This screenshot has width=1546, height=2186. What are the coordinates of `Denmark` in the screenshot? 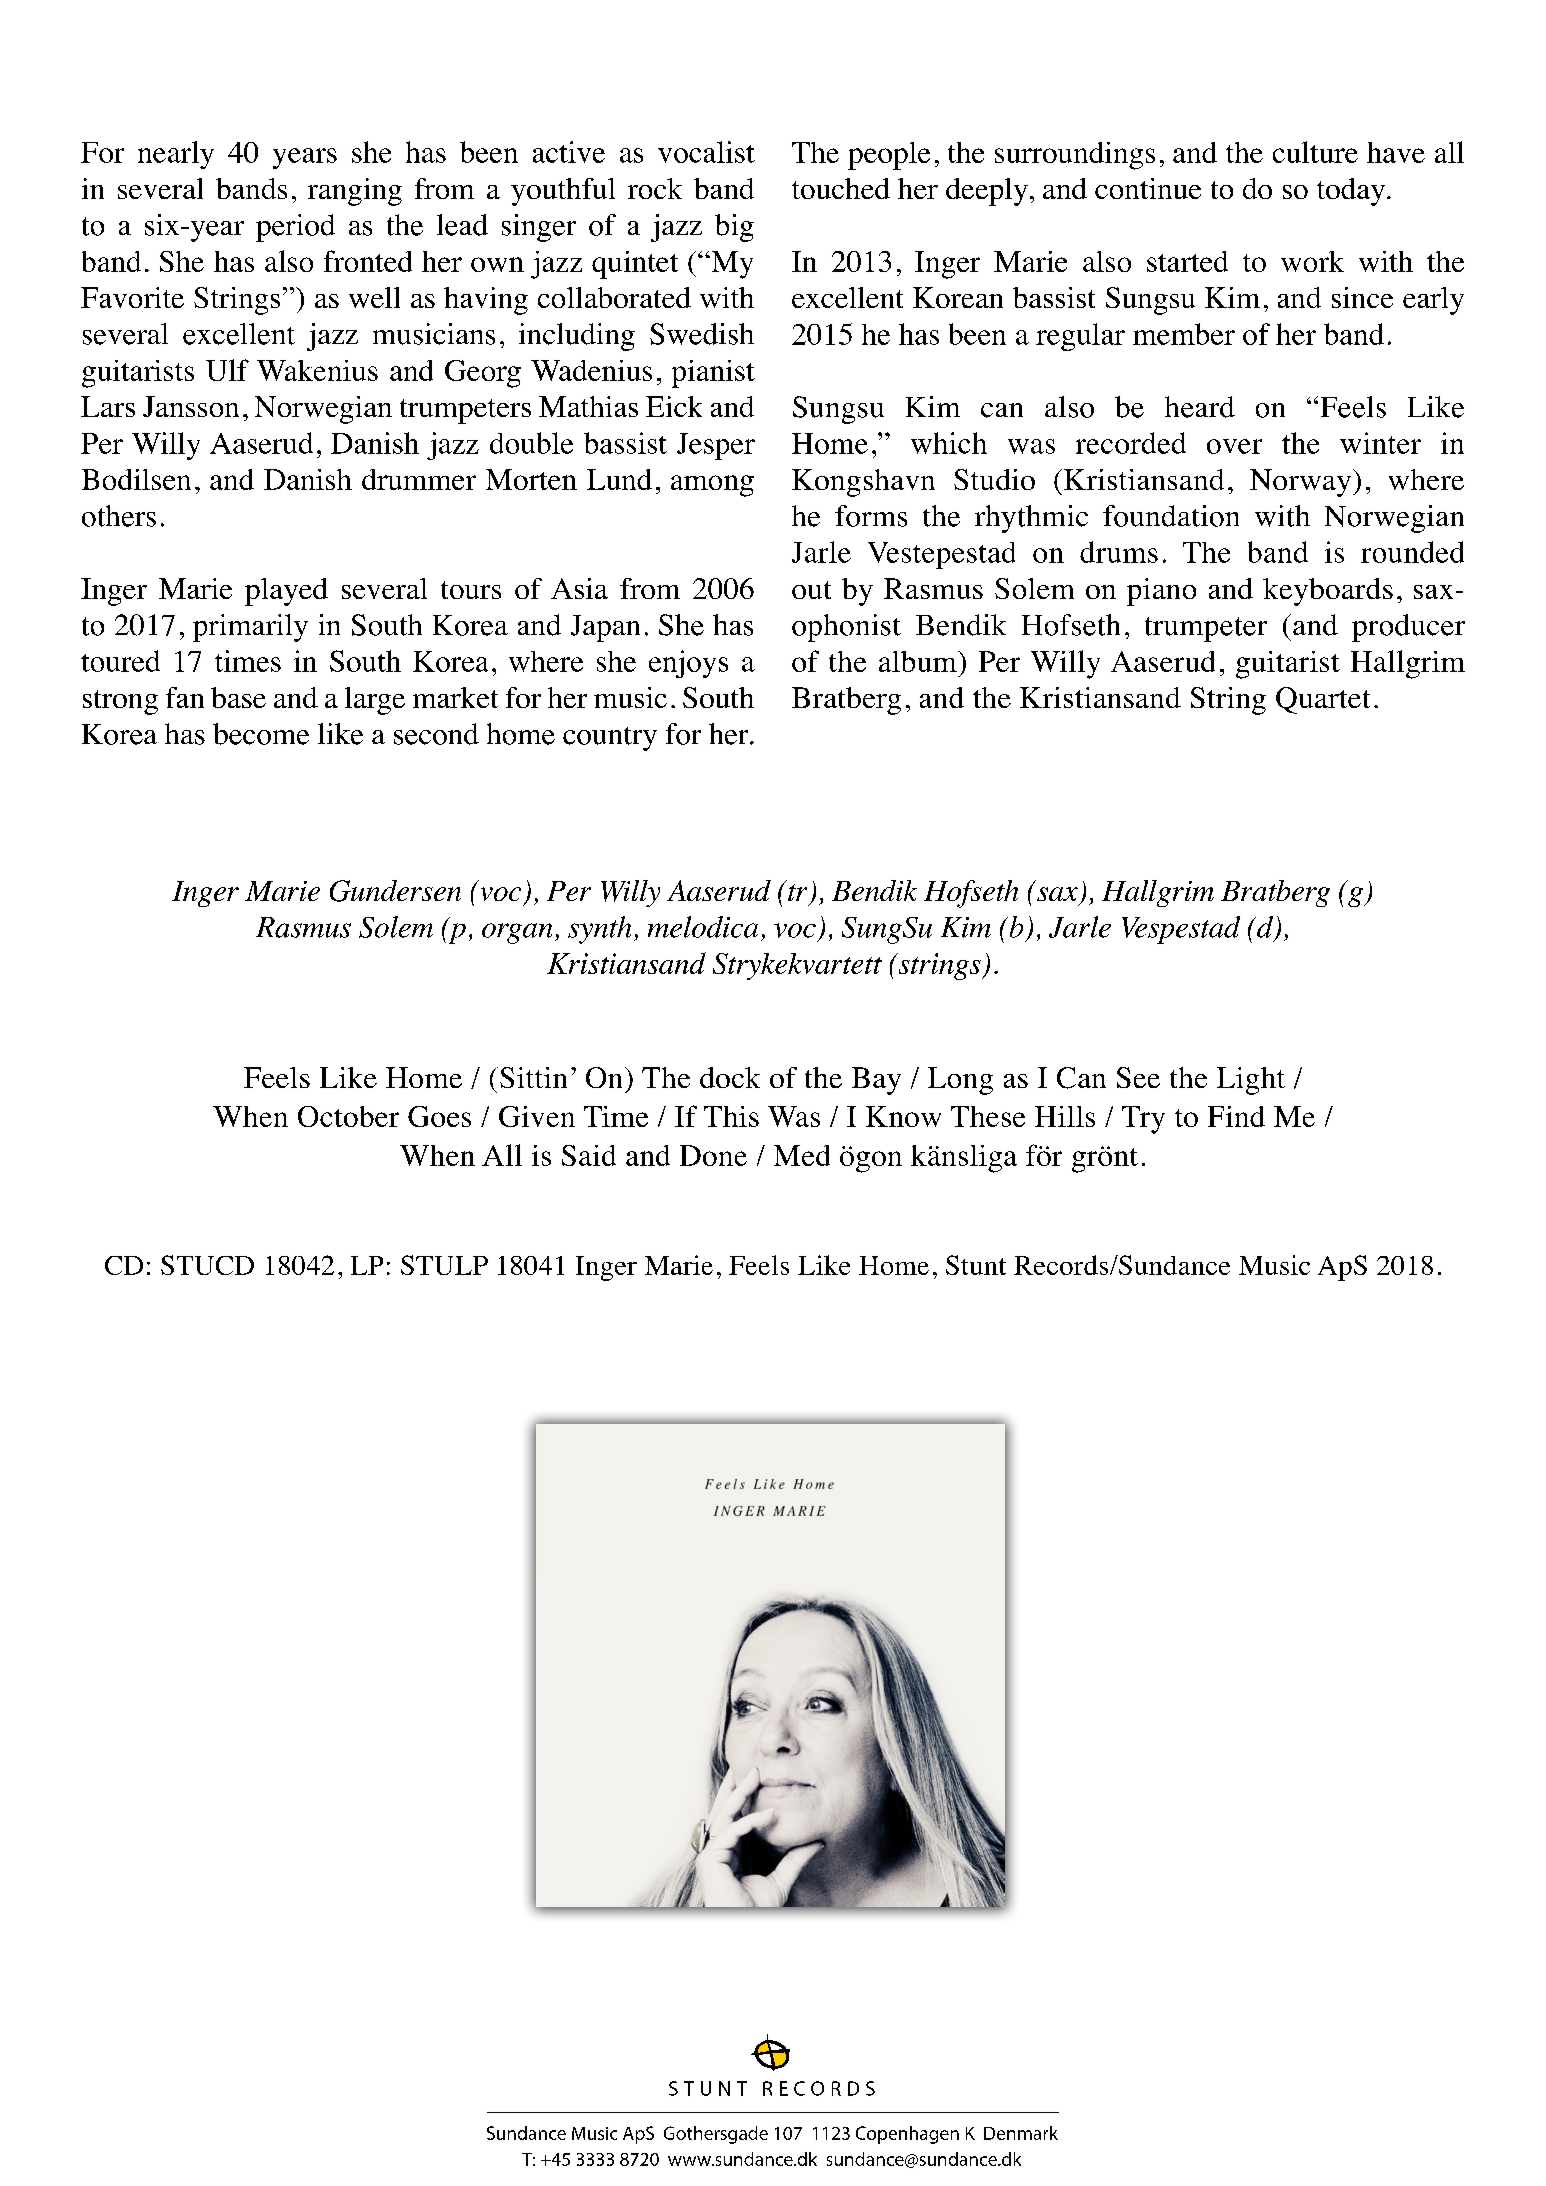 It's located at (1021, 2133).
